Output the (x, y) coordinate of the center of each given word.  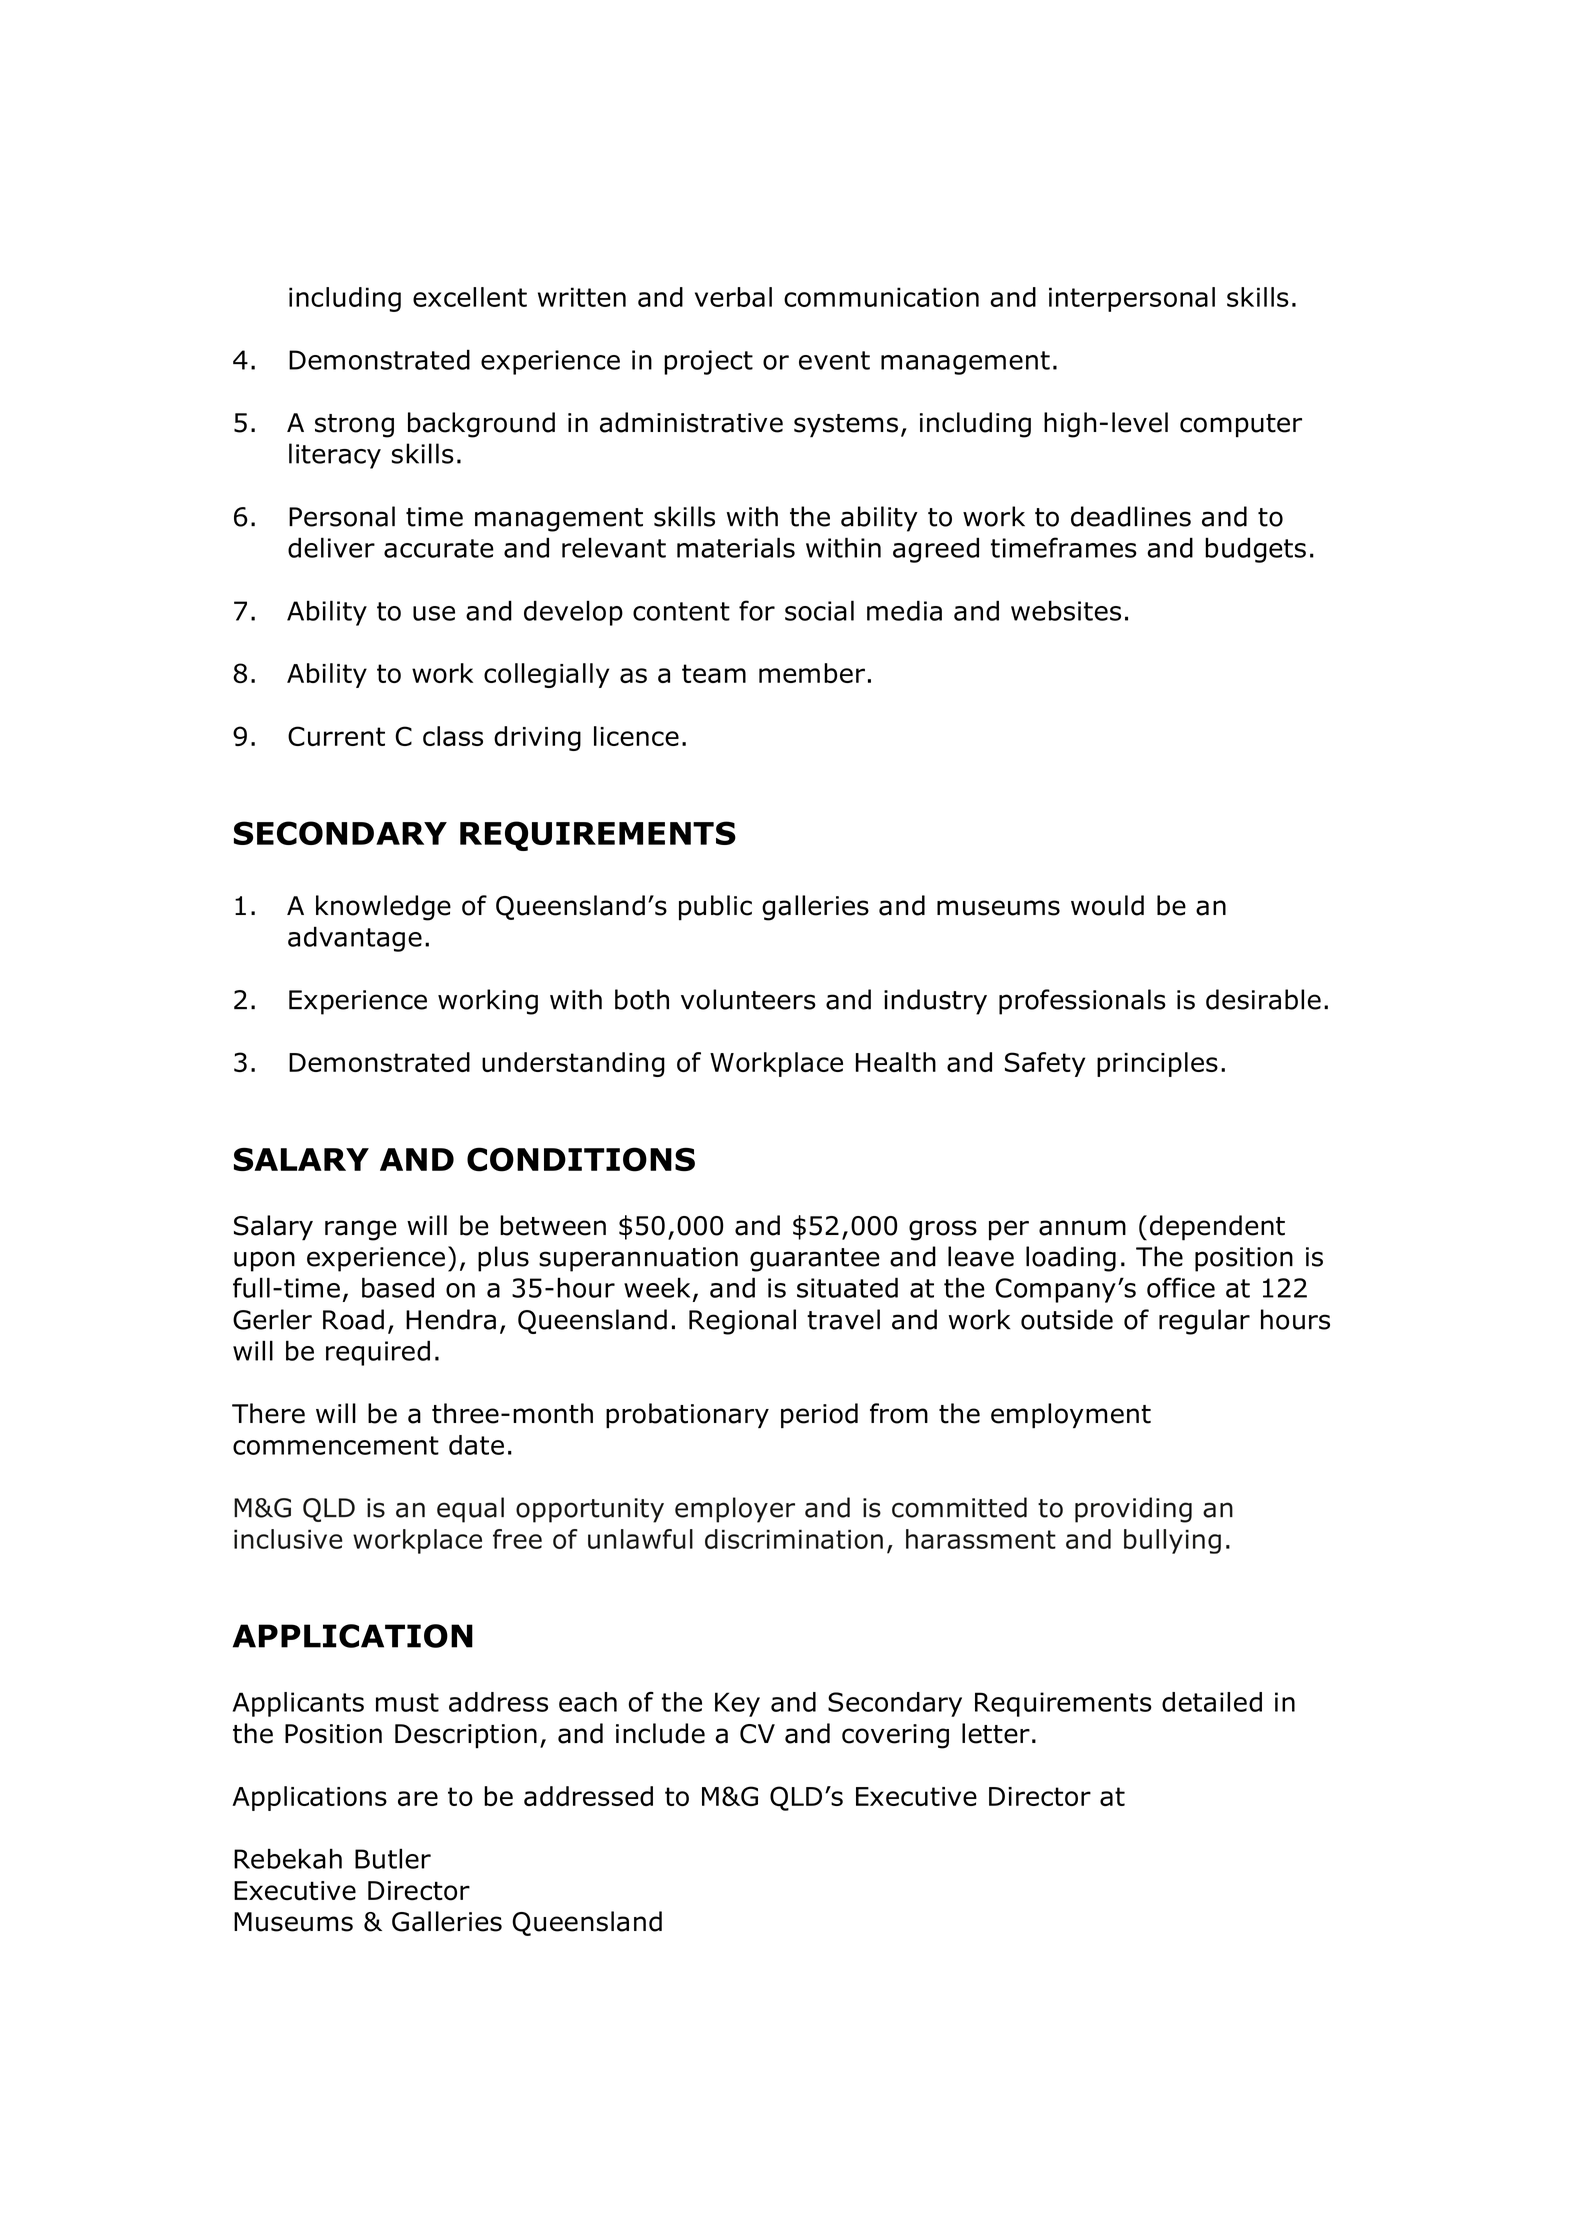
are (418, 1798)
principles (1157, 1064)
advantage (355, 939)
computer (1241, 426)
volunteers (748, 999)
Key (737, 1704)
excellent (470, 297)
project (708, 362)
